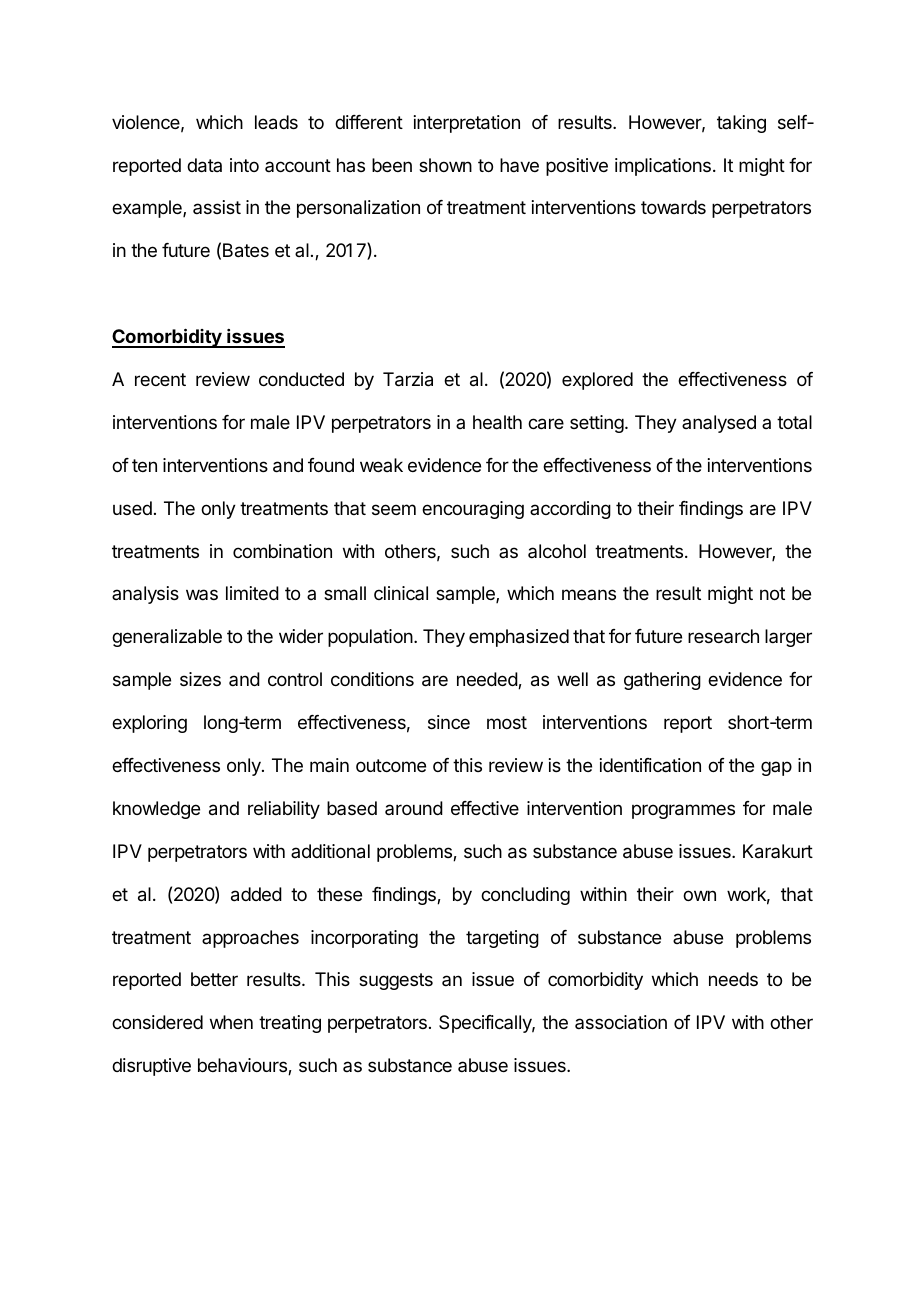 This document has width=924, height=1308. Describe the element at coordinates (683, 811) in the document. I see `programmes` at that location.
